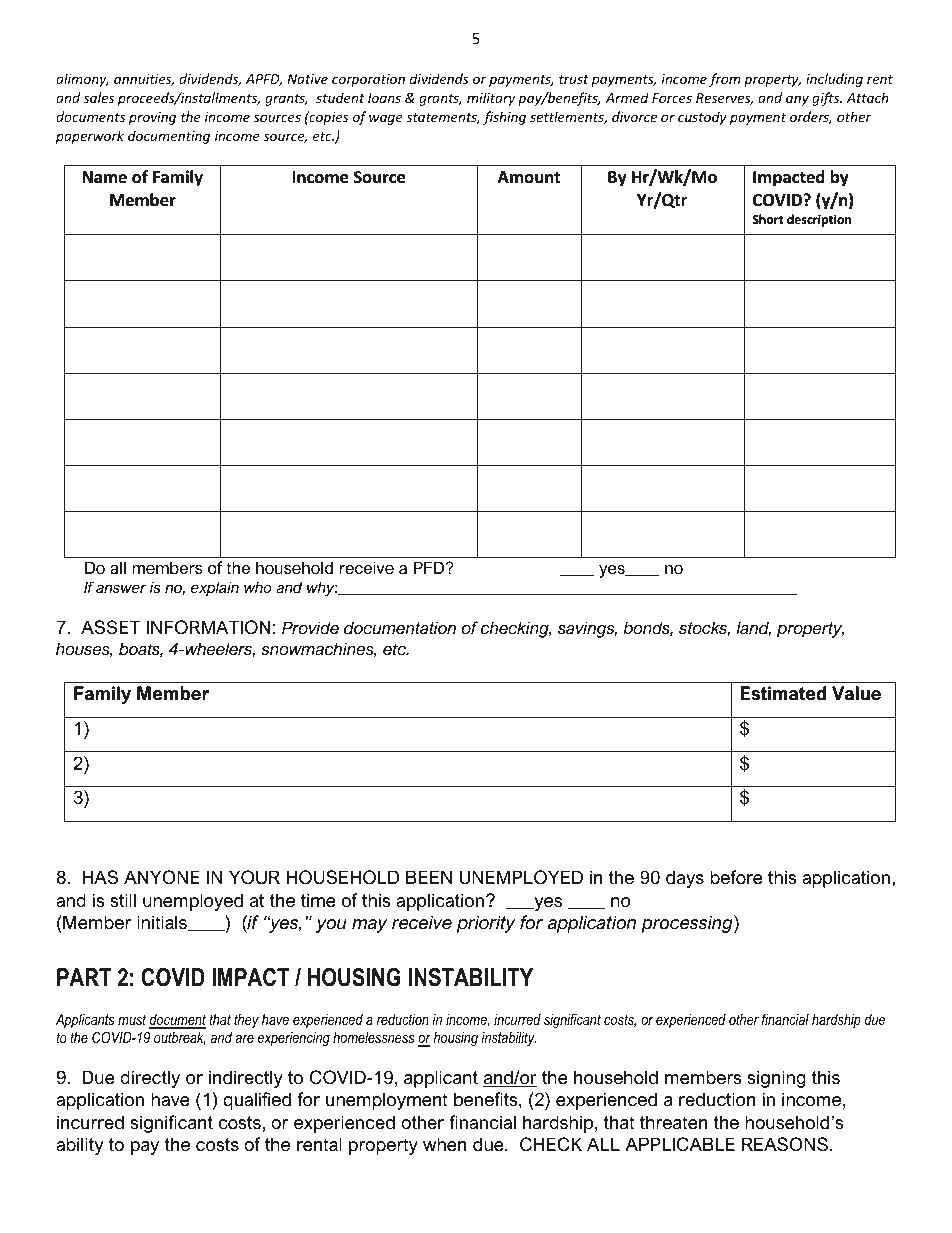  I want to click on INFORMATION, so click(209, 627).
